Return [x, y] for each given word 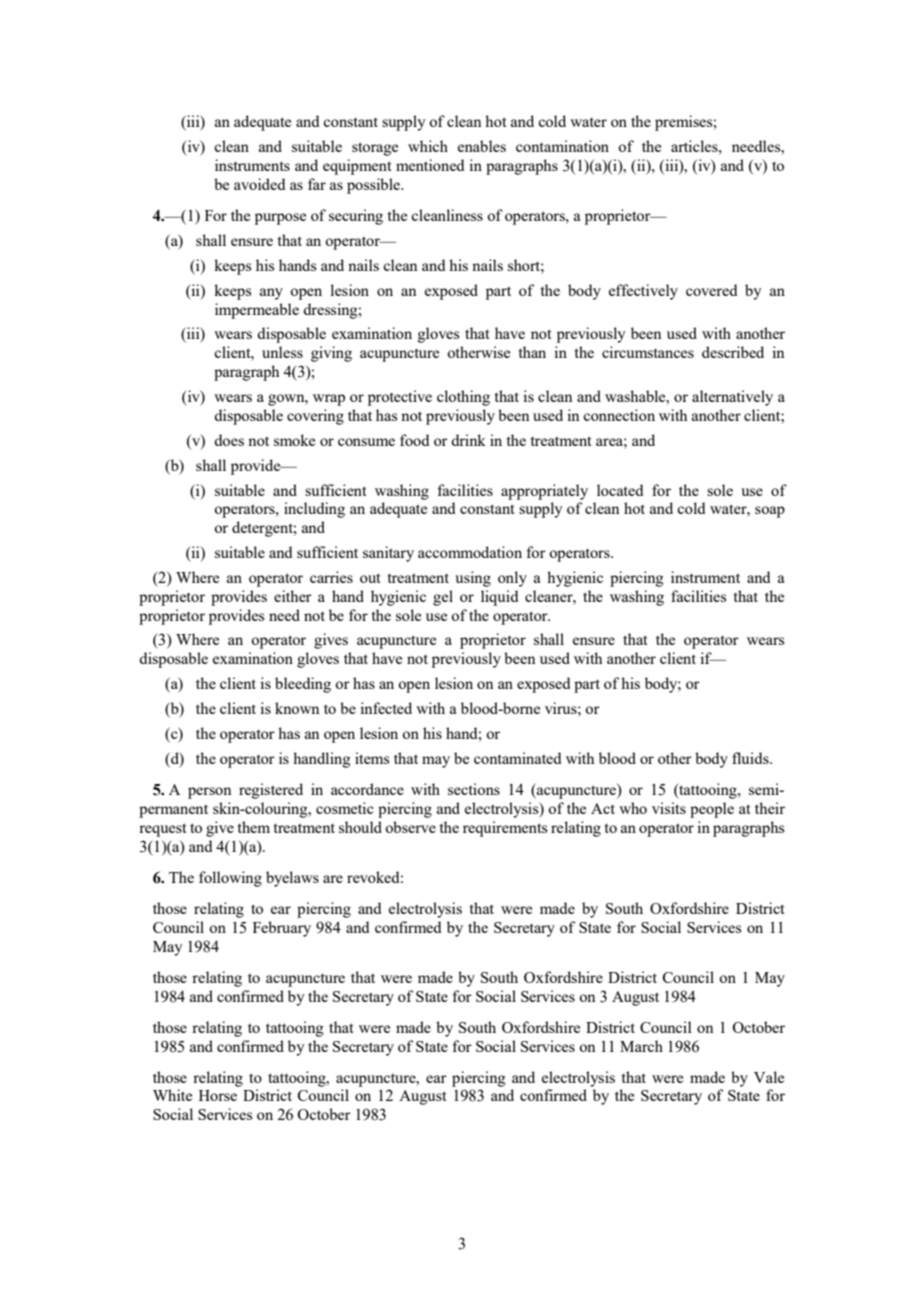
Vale [769, 1077]
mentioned [430, 165]
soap [770, 512]
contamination [562, 146]
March [641, 1046]
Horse [218, 1095]
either [293, 596]
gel [443, 598]
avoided [259, 184]
